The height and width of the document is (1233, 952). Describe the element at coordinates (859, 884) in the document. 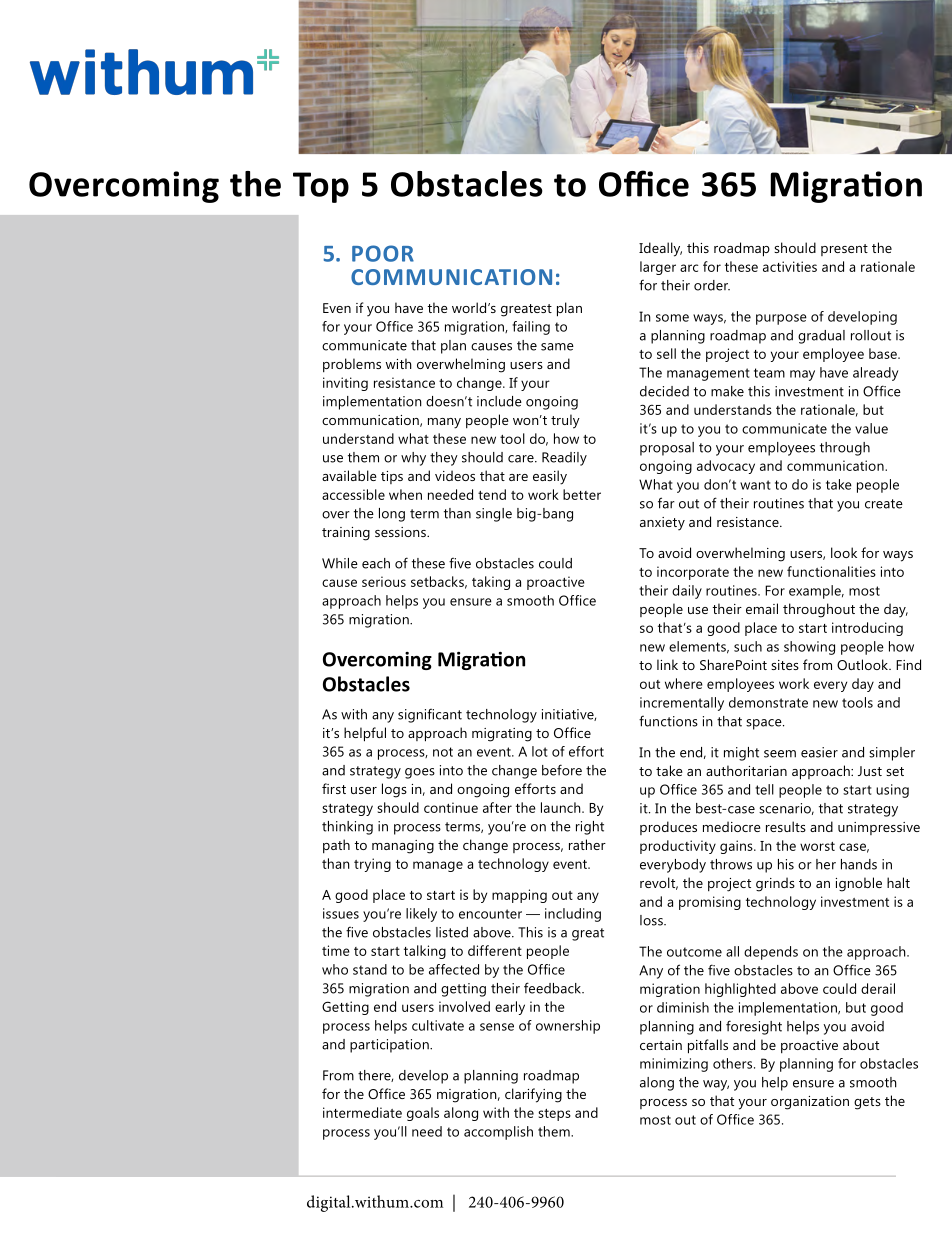

I see `ignoble` at that location.
